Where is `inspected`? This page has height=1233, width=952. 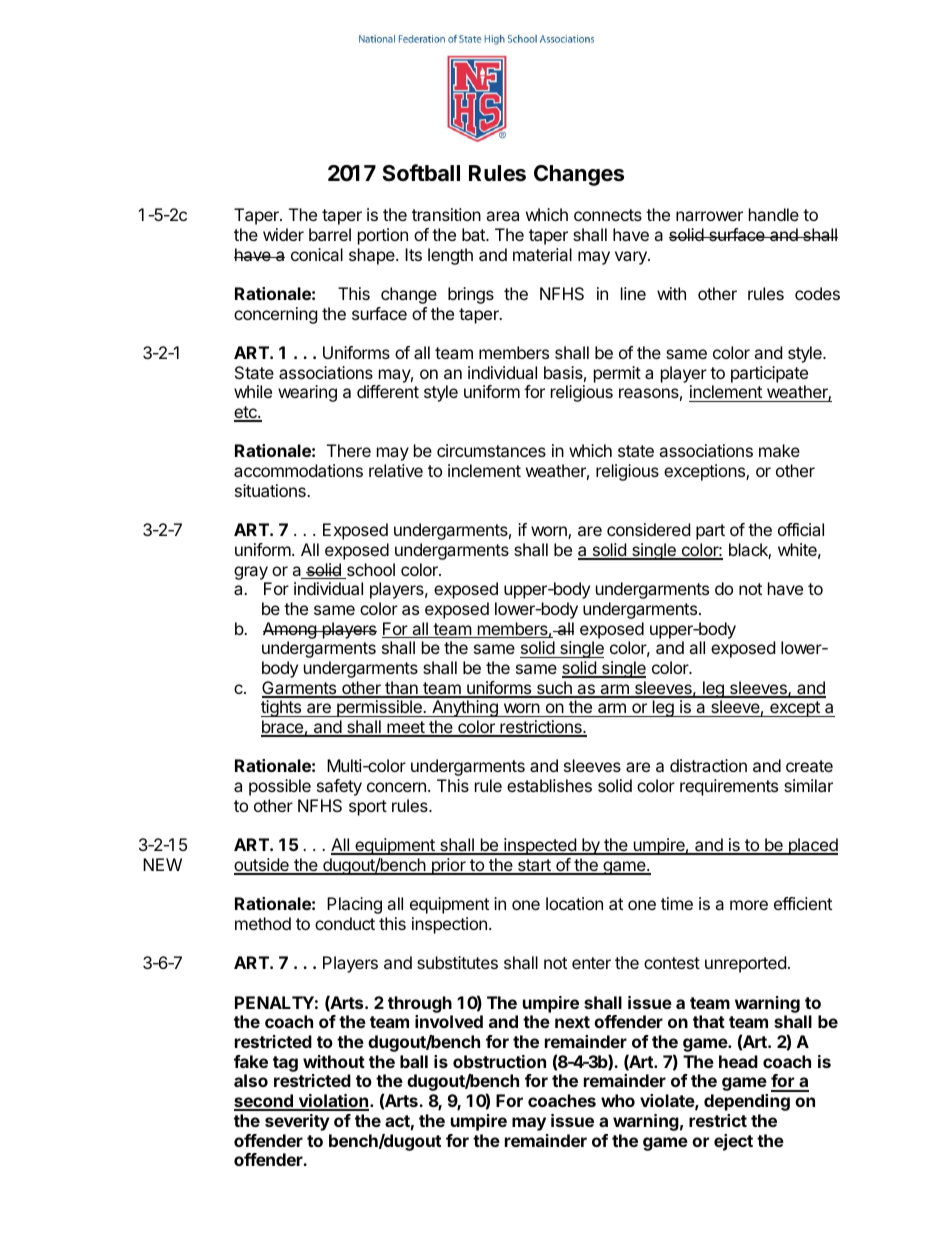 inspected is located at coordinates (540, 846).
